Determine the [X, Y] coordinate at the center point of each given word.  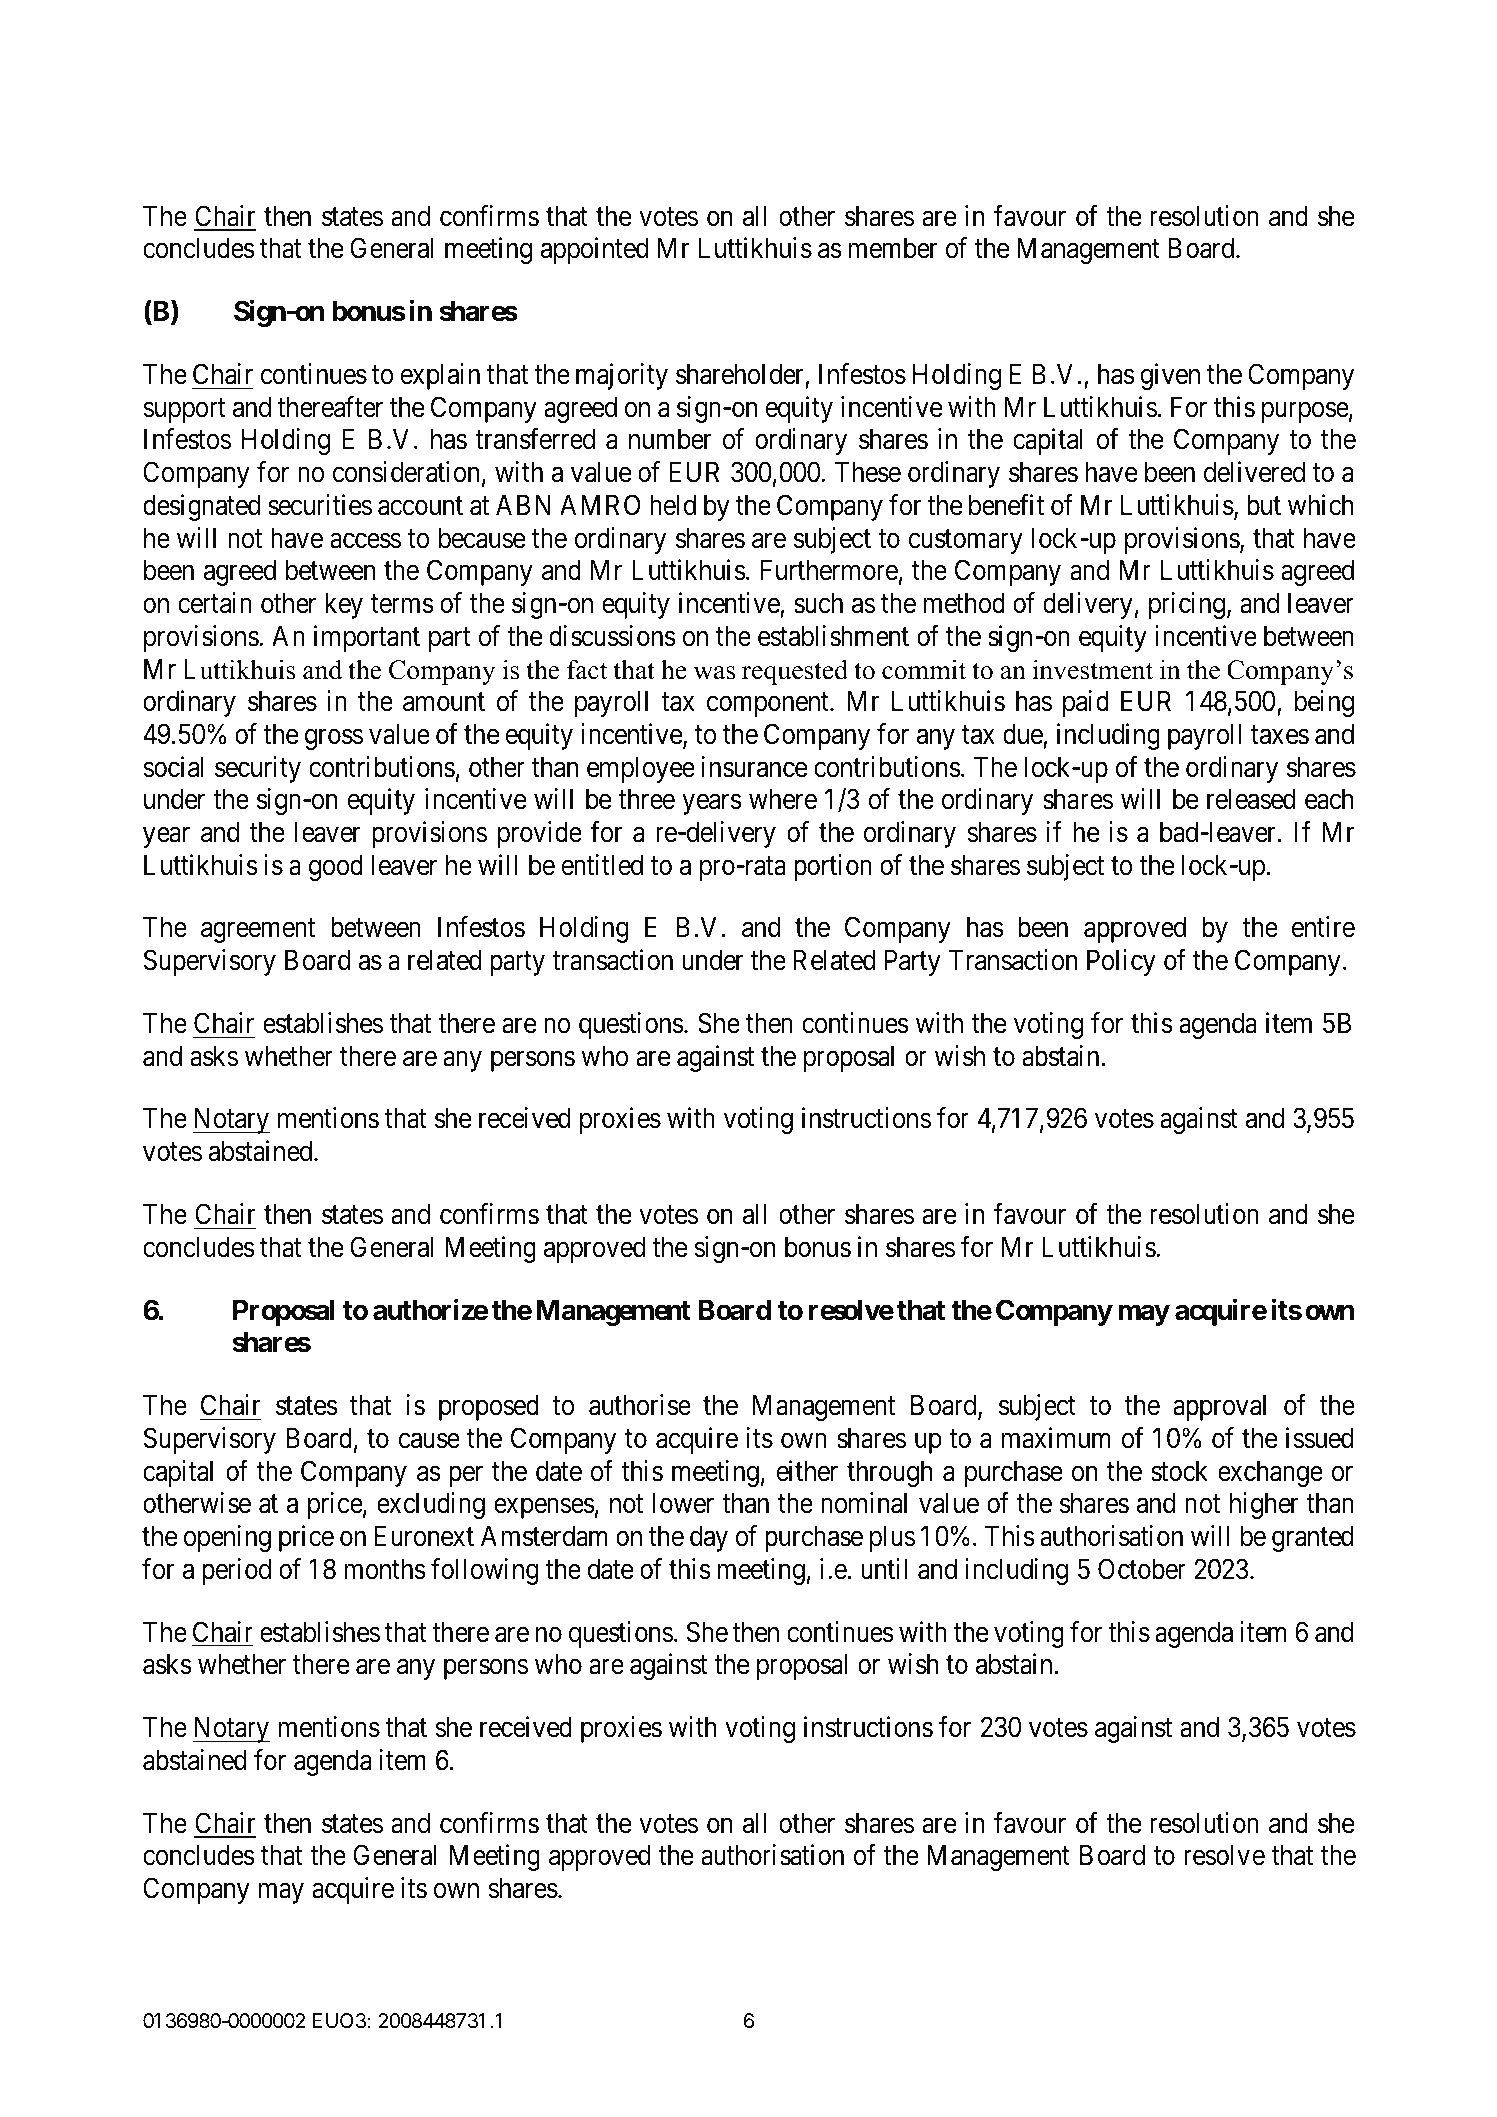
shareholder [740, 374]
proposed [489, 1407]
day [709, 1538]
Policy [1121, 962]
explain [440, 376]
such [818, 603]
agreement [258, 931]
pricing [1187, 605]
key [344, 605]
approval [1219, 1407]
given [1170, 376]
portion [833, 867]
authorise [640, 1405]
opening [227, 1538]
